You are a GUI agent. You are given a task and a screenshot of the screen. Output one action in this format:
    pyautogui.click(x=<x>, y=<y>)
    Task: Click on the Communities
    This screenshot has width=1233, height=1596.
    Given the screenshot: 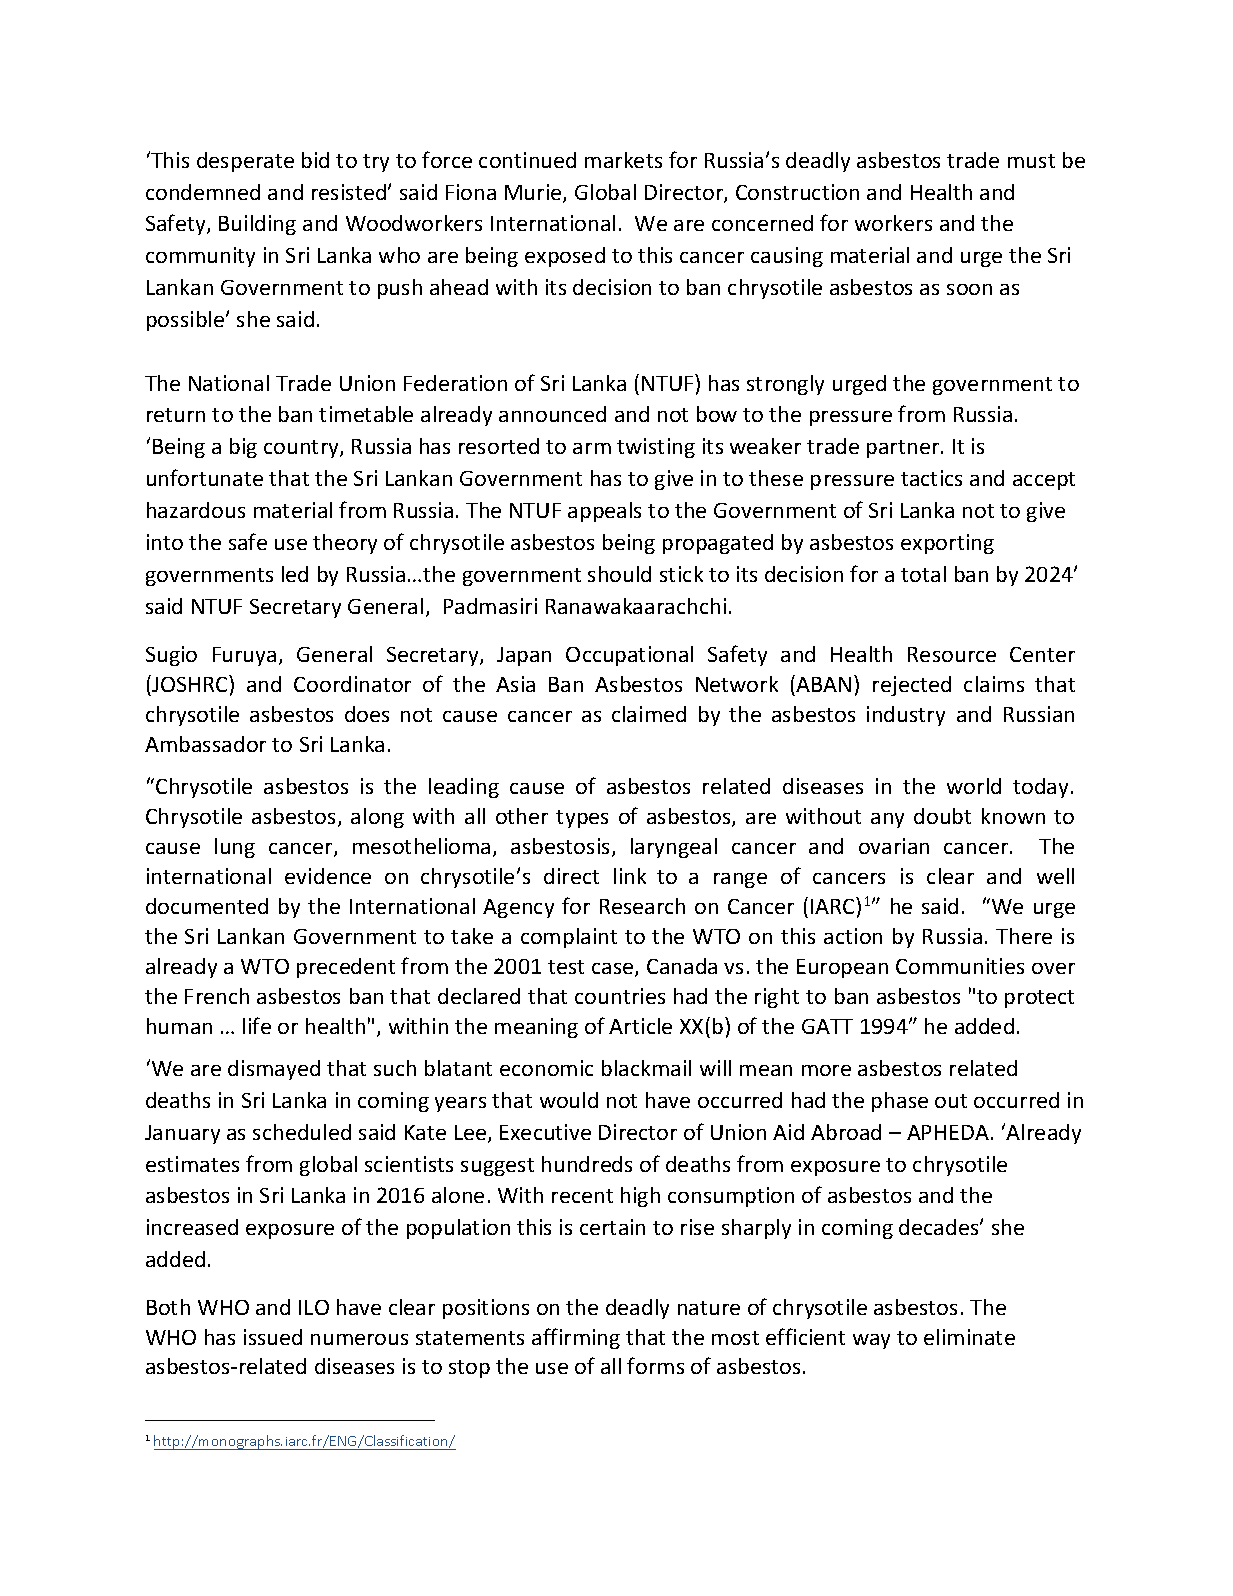 What is the action you would take?
    pyautogui.click(x=960, y=966)
